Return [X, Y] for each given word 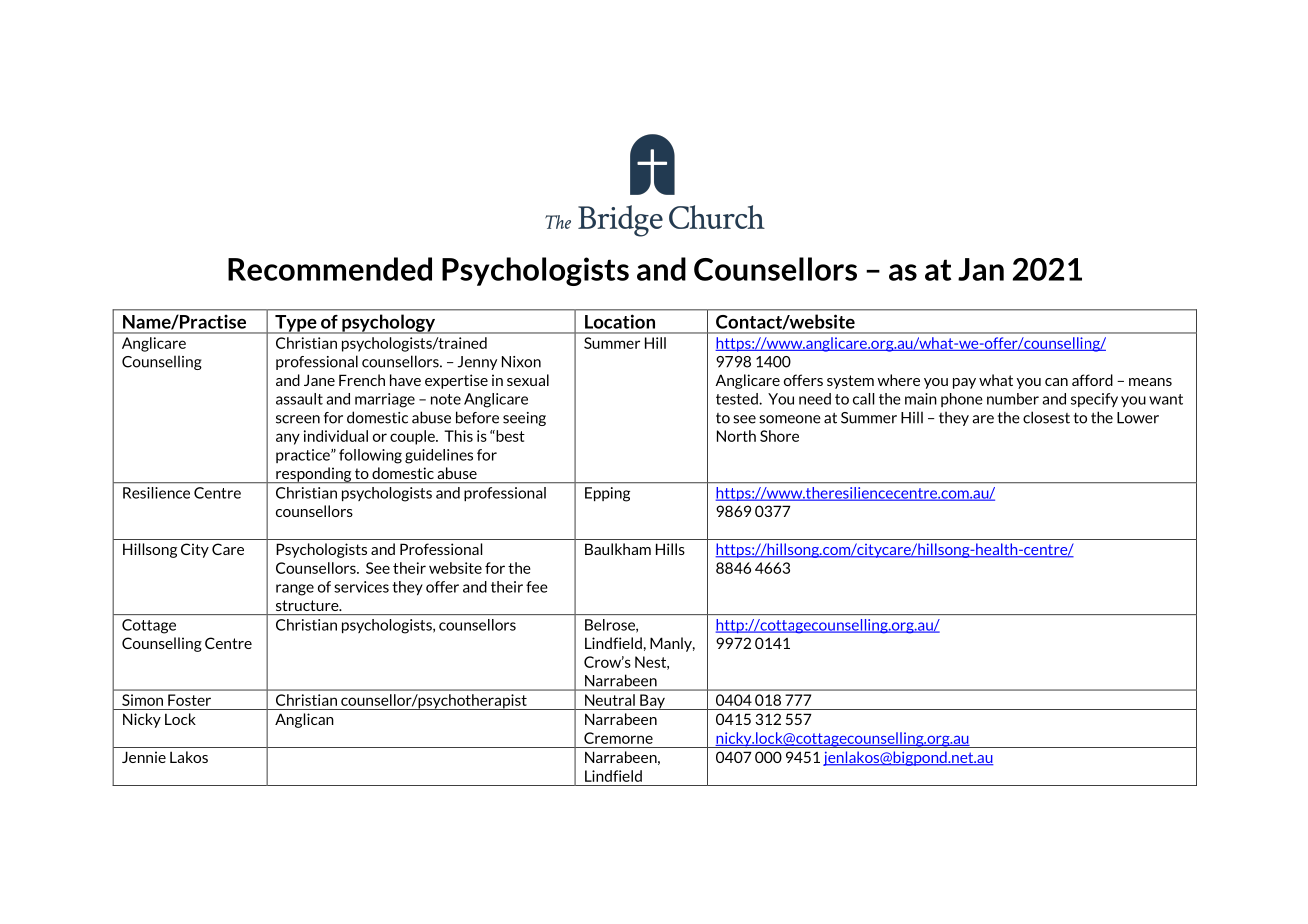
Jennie [144, 757]
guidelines [439, 456]
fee [537, 587]
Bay [652, 702]
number [1013, 399]
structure [308, 605]
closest [1046, 417]
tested [738, 399]
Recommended [330, 269]
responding [314, 475]
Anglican [304, 720]
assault [299, 399]
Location [620, 322]
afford [1092, 380]
